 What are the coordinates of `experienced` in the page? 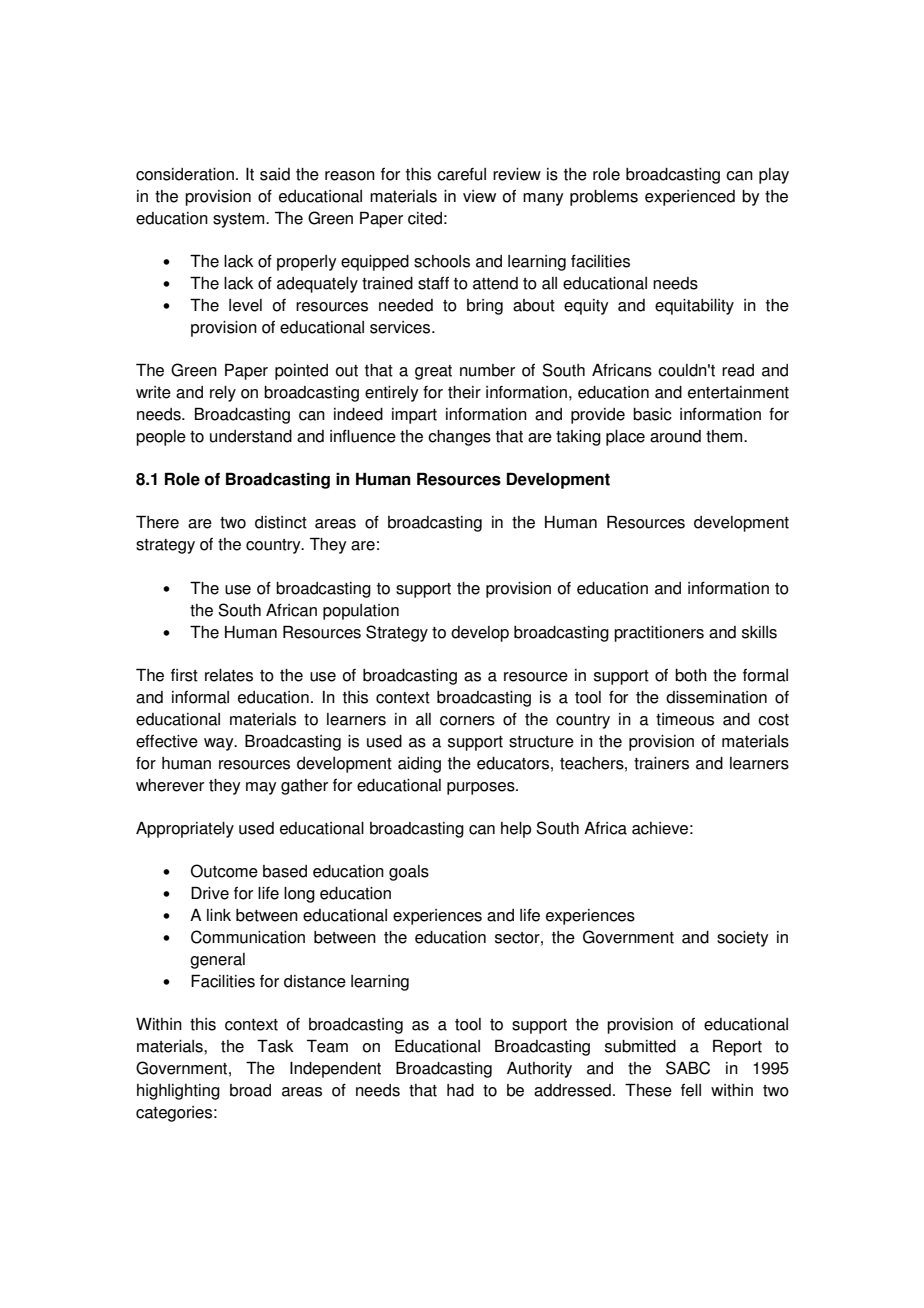 It's located at (690, 198).
